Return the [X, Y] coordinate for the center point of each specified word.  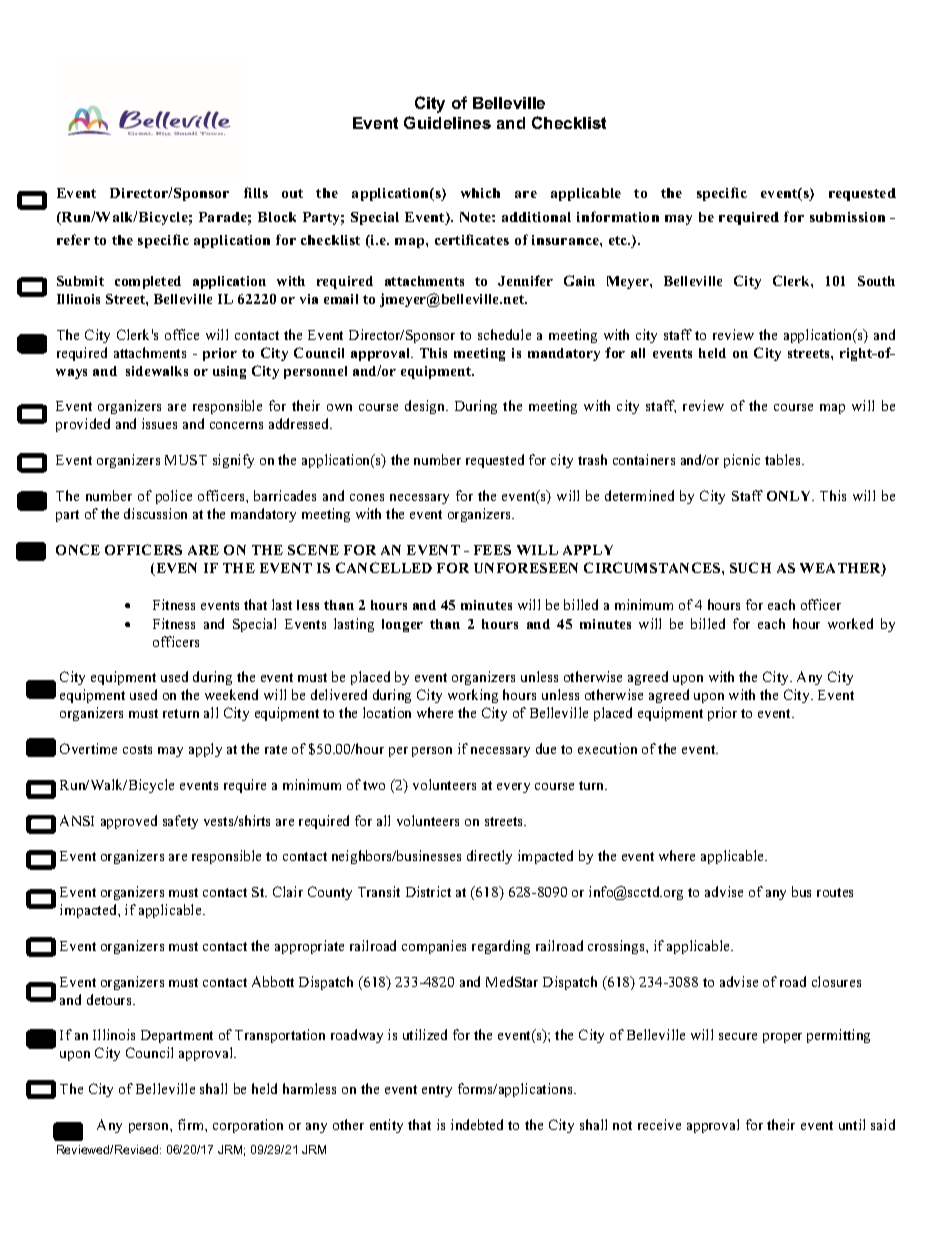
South [876, 281]
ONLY [790, 496]
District [428, 891]
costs [137, 749]
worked [850, 623]
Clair [288, 891]
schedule [504, 334]
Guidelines [447, 122]
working [473, 696]
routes [835, 892]
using [229, 372]
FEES [492, 550]
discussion [155, 513]
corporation [248, 1126]
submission [847, 217]
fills [256, 192]
